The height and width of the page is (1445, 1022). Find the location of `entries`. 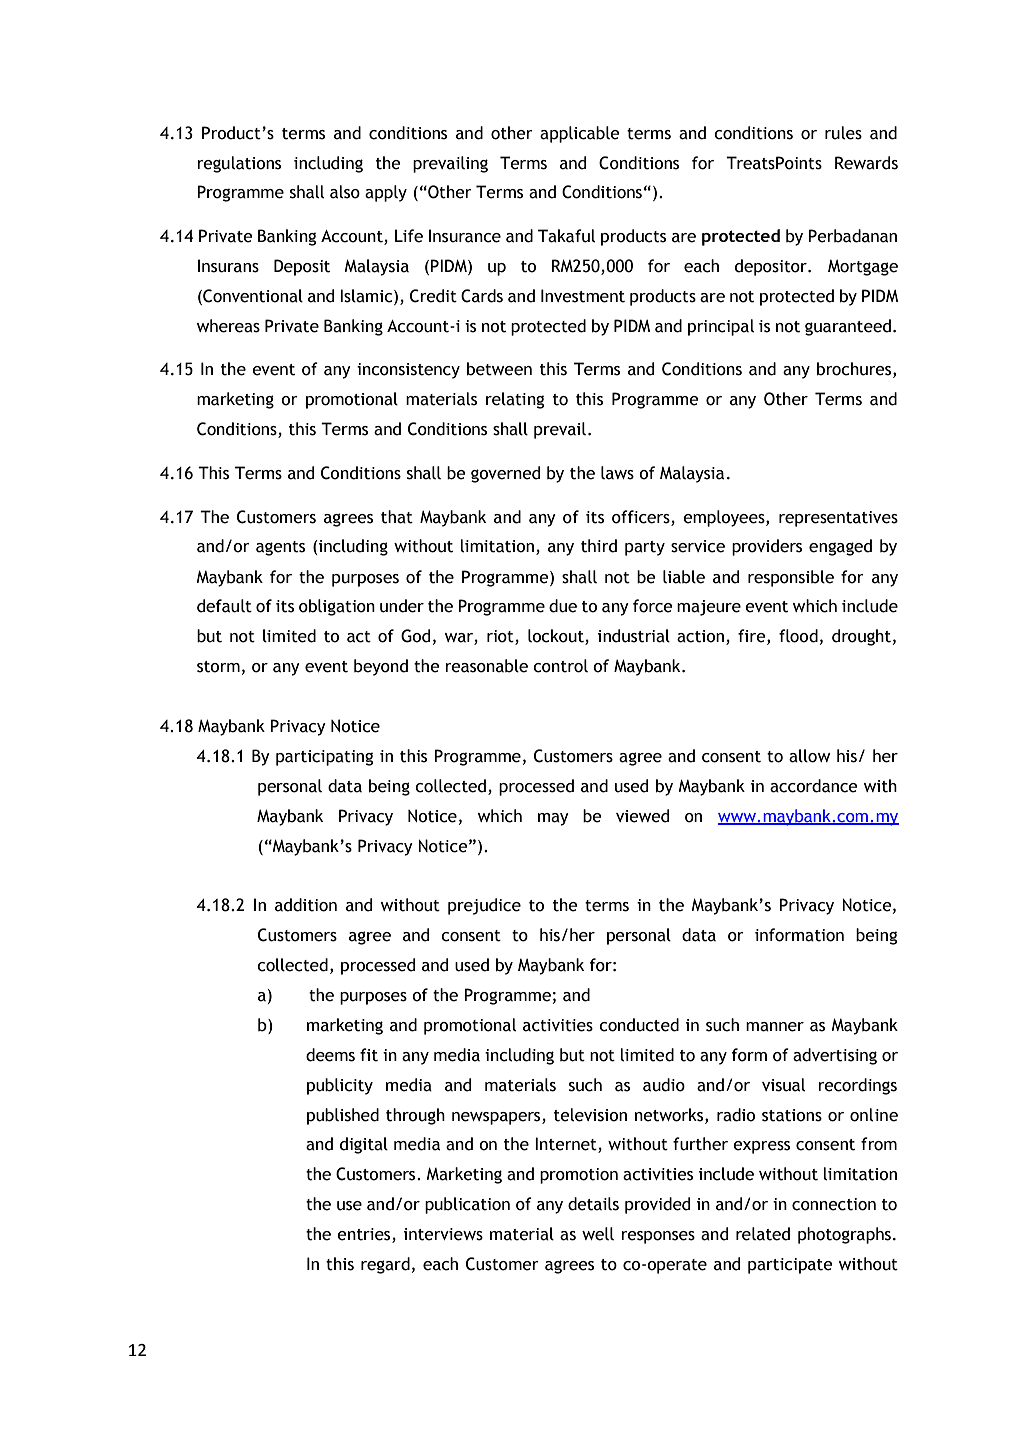

entries is located at coordinates (365, 1235).
